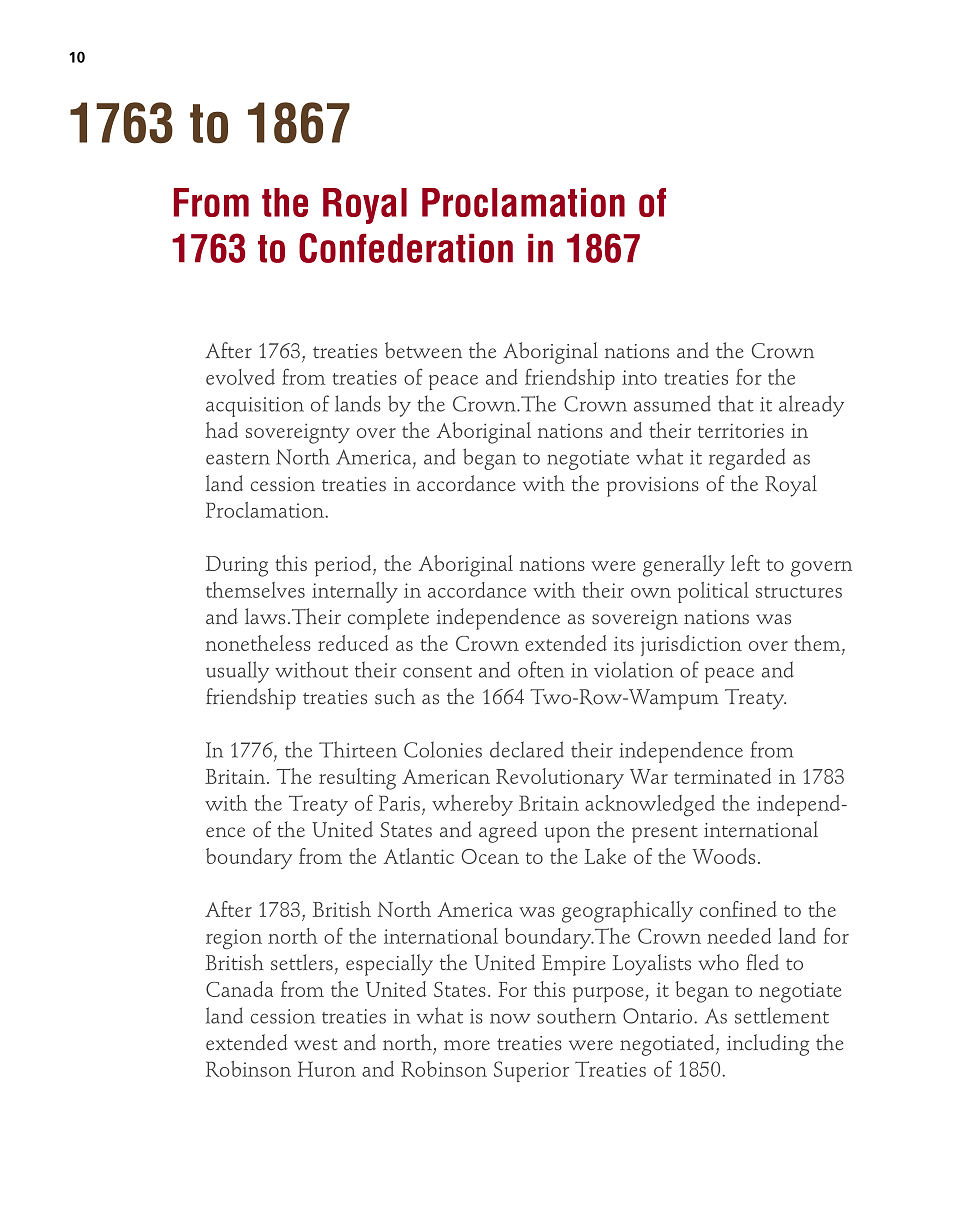  I want to click on eastern, so click(238, 459).
